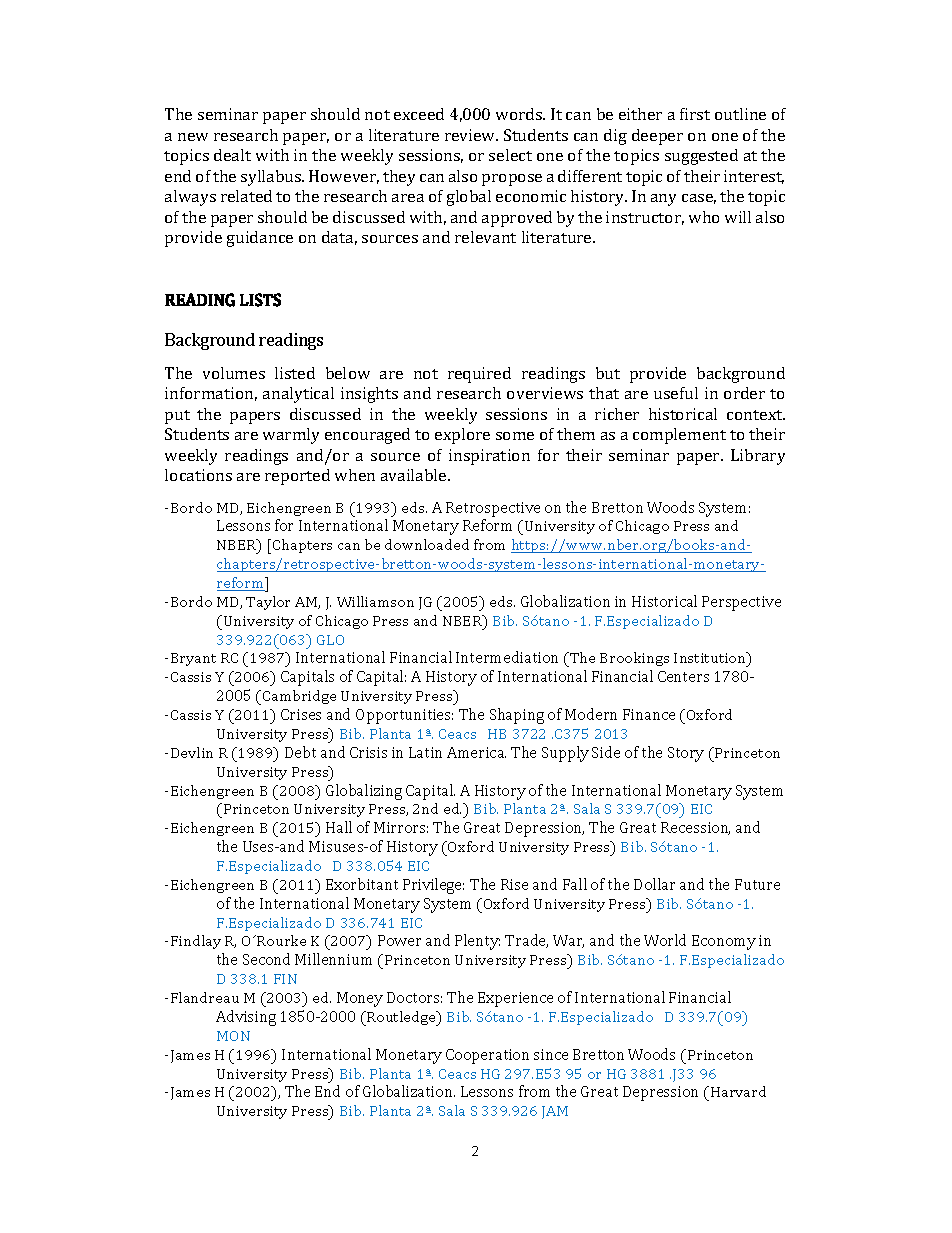 The image size is (952, 1233). What do you see at coordinates (192, 752) in the screenshot?
I see `Devlin` at bounding box center [192, 752].
